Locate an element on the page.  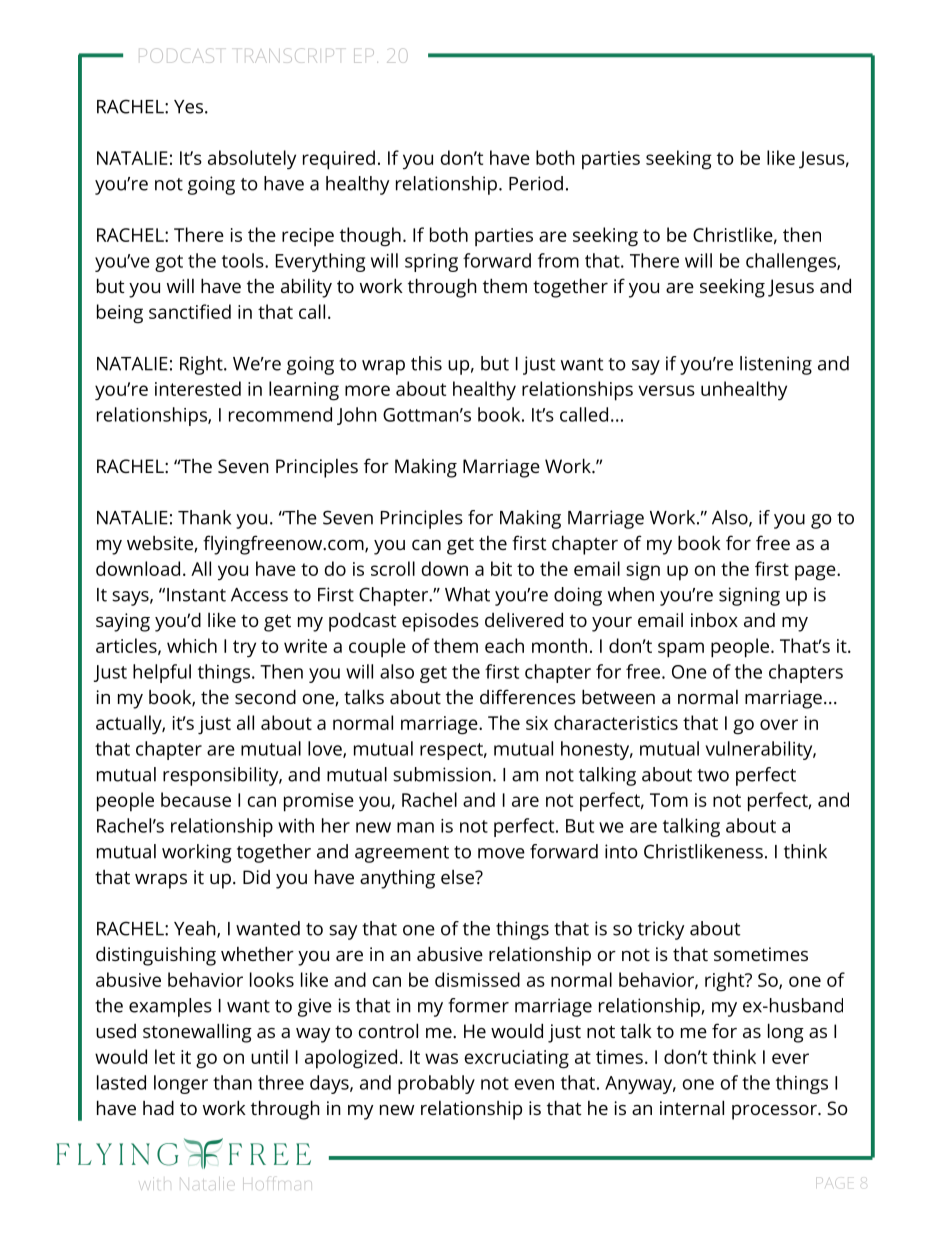
episodes is located at coordinates (440, 622).
